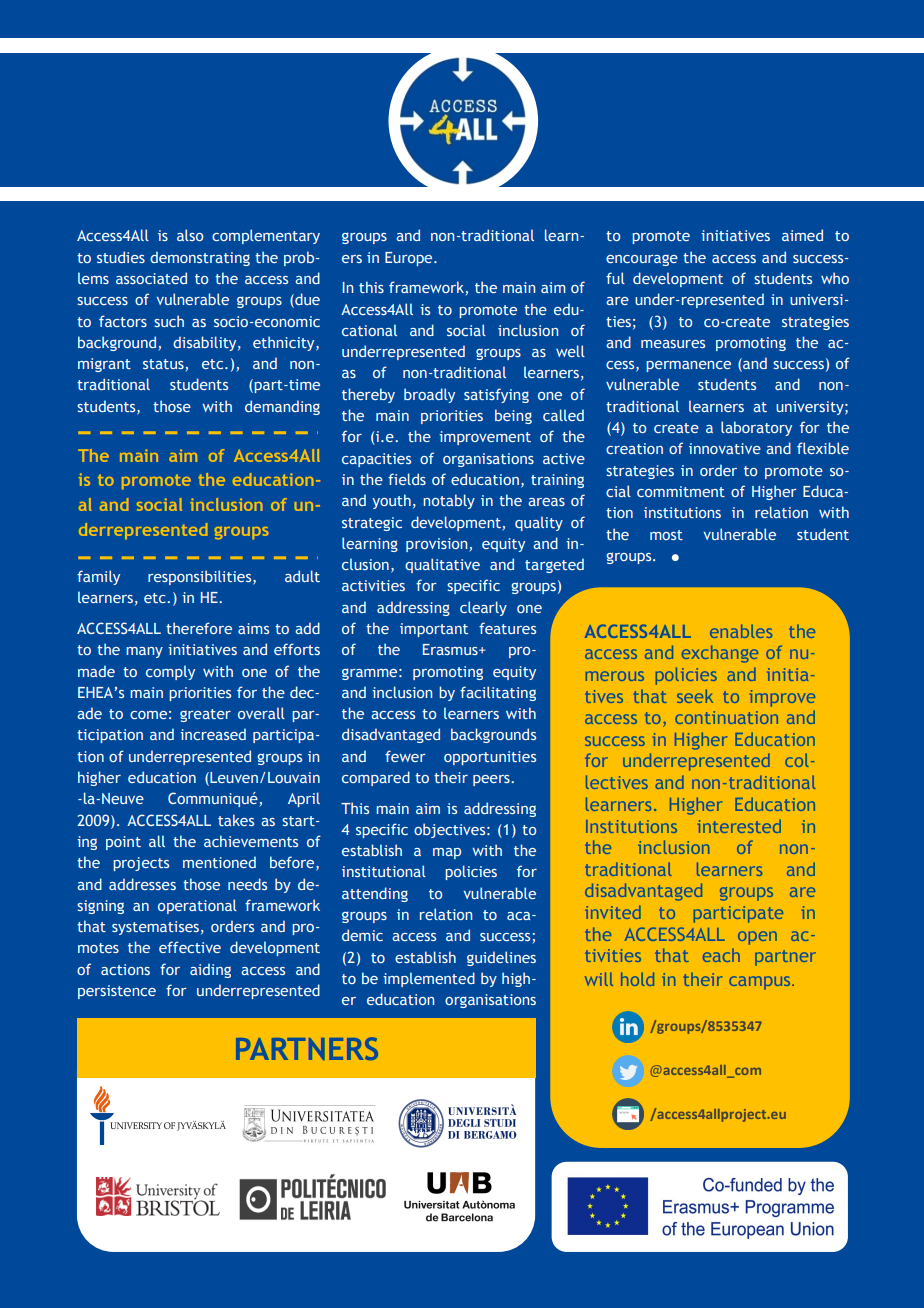 This screenshot has width=924, height=1308. I want to click on facilitating, so click(498, 693).
